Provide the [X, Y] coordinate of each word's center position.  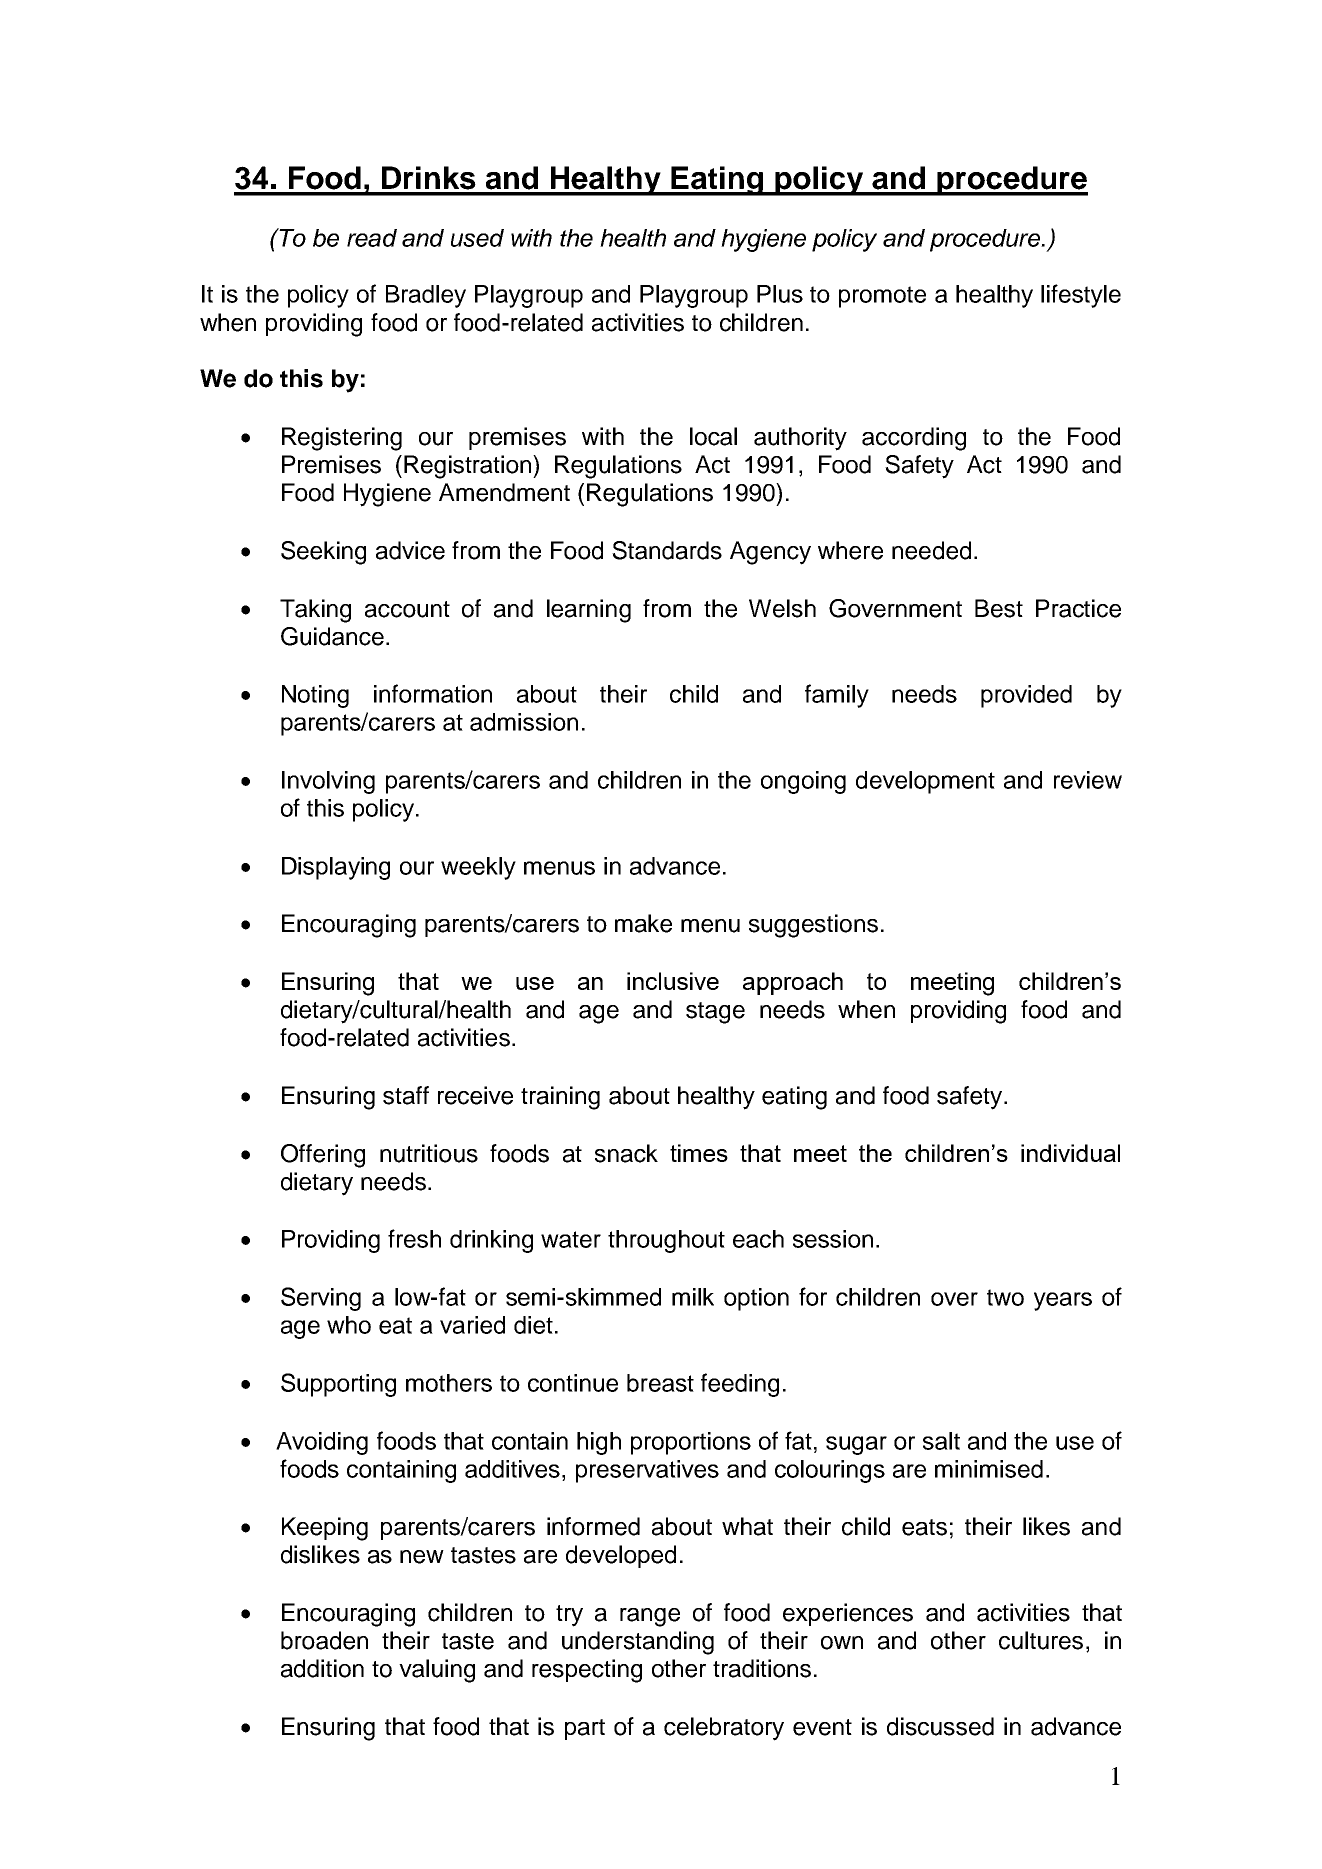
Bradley [426, 296]
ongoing [803, 782]
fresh [414, 1238]
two [1005, 1297]
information [433, 693]
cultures [1041, 1640]
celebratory [724, 1729]
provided [1026, 696]
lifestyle [1081, 296]
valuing [437, 1671]
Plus [780, 294]
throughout [666, 1241]
